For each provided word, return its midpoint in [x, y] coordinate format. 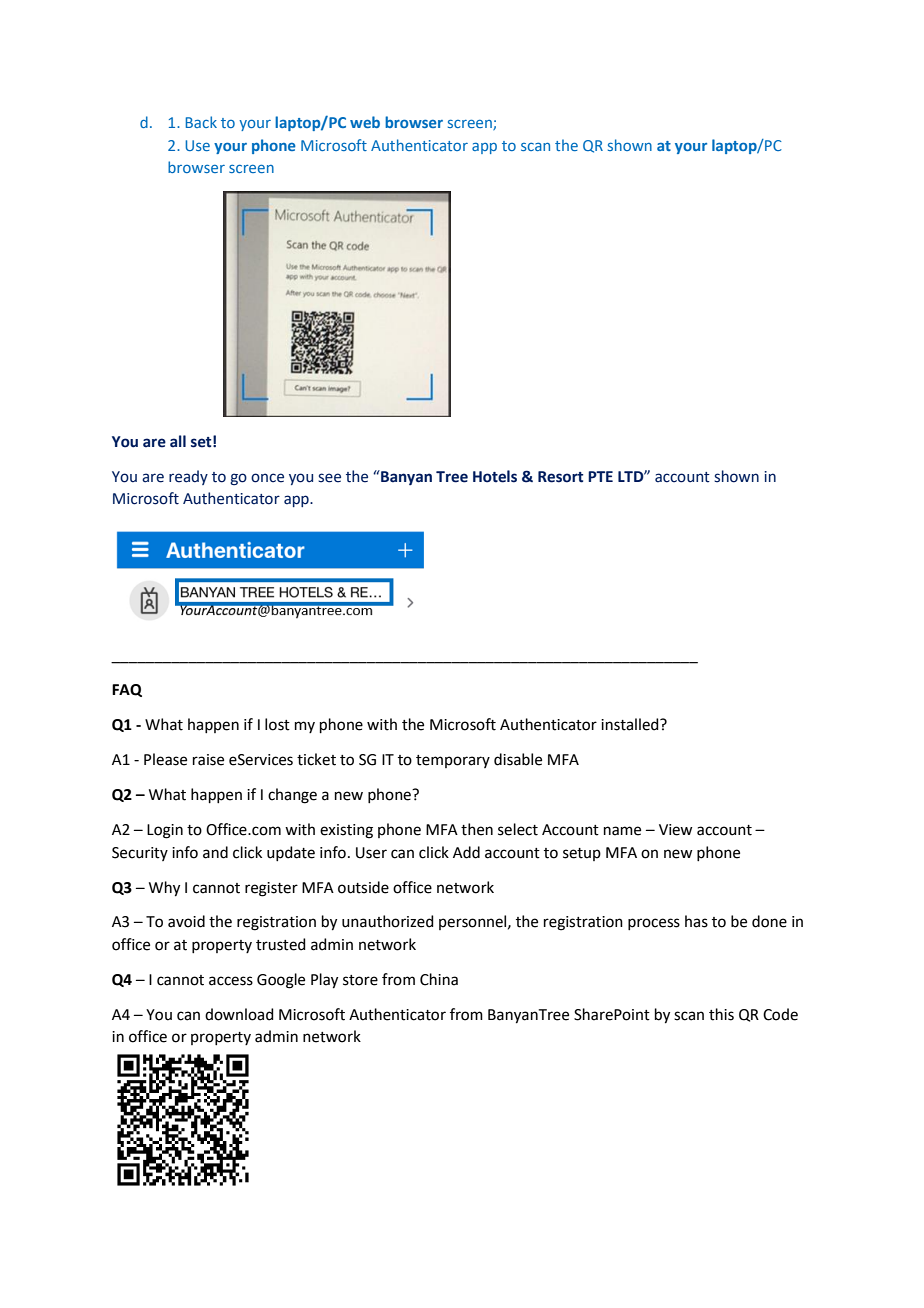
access [231, 981]
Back [201, 122]
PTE [600, 476]
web [365, 122]
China [439, 979]
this [721, 1014]
